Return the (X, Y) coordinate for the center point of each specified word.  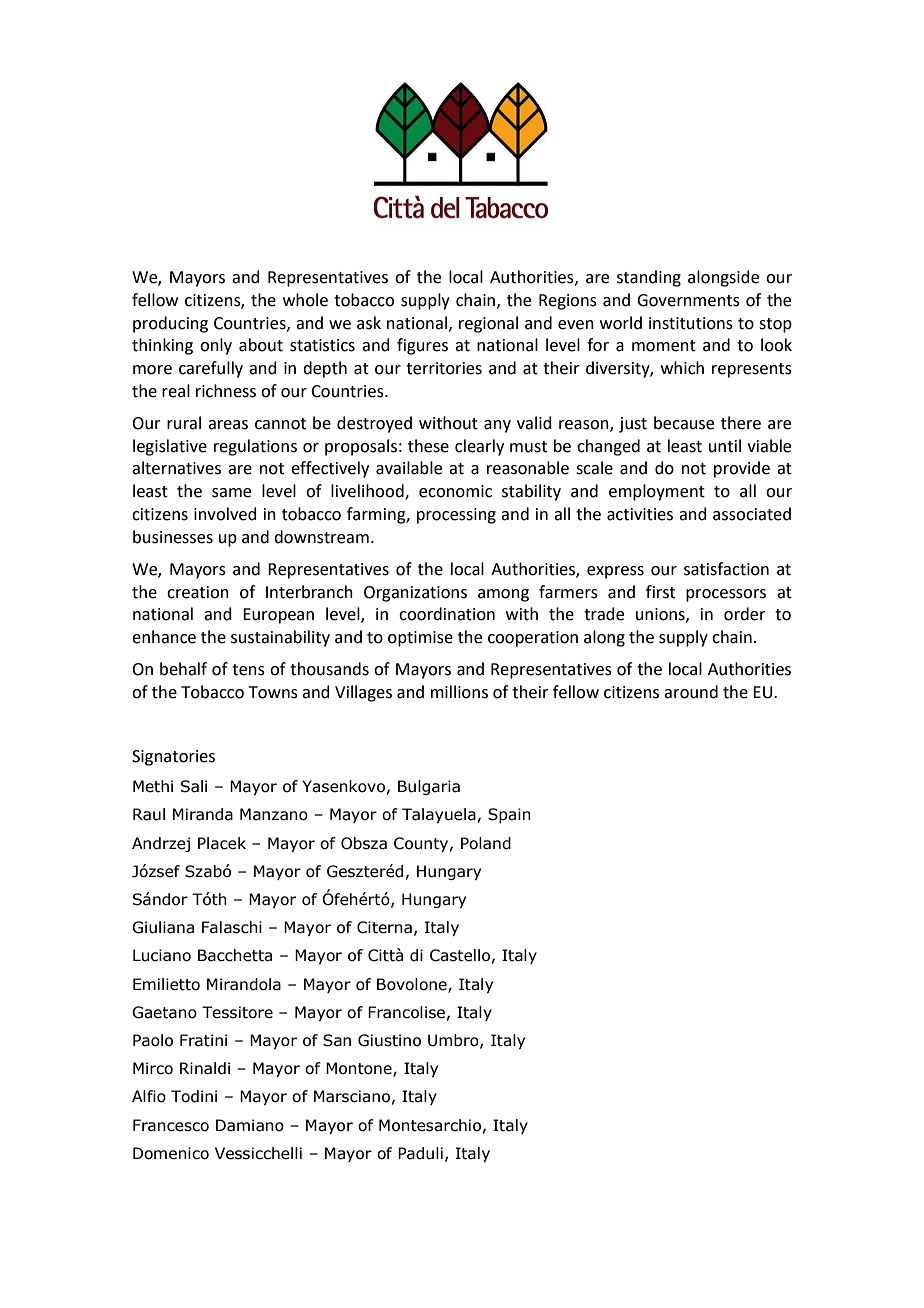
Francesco (171, 1125)
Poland (486, 843)
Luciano (162, 955)
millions (459, 692)
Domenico (171, 1153)
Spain (509, 815)
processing (456, 516)
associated (752, 514)
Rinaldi (205, 1068)
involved (225, 514)
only (216, 346)
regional (488, 324)
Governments (688, 300)
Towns (273, 692)
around (691, 692)
